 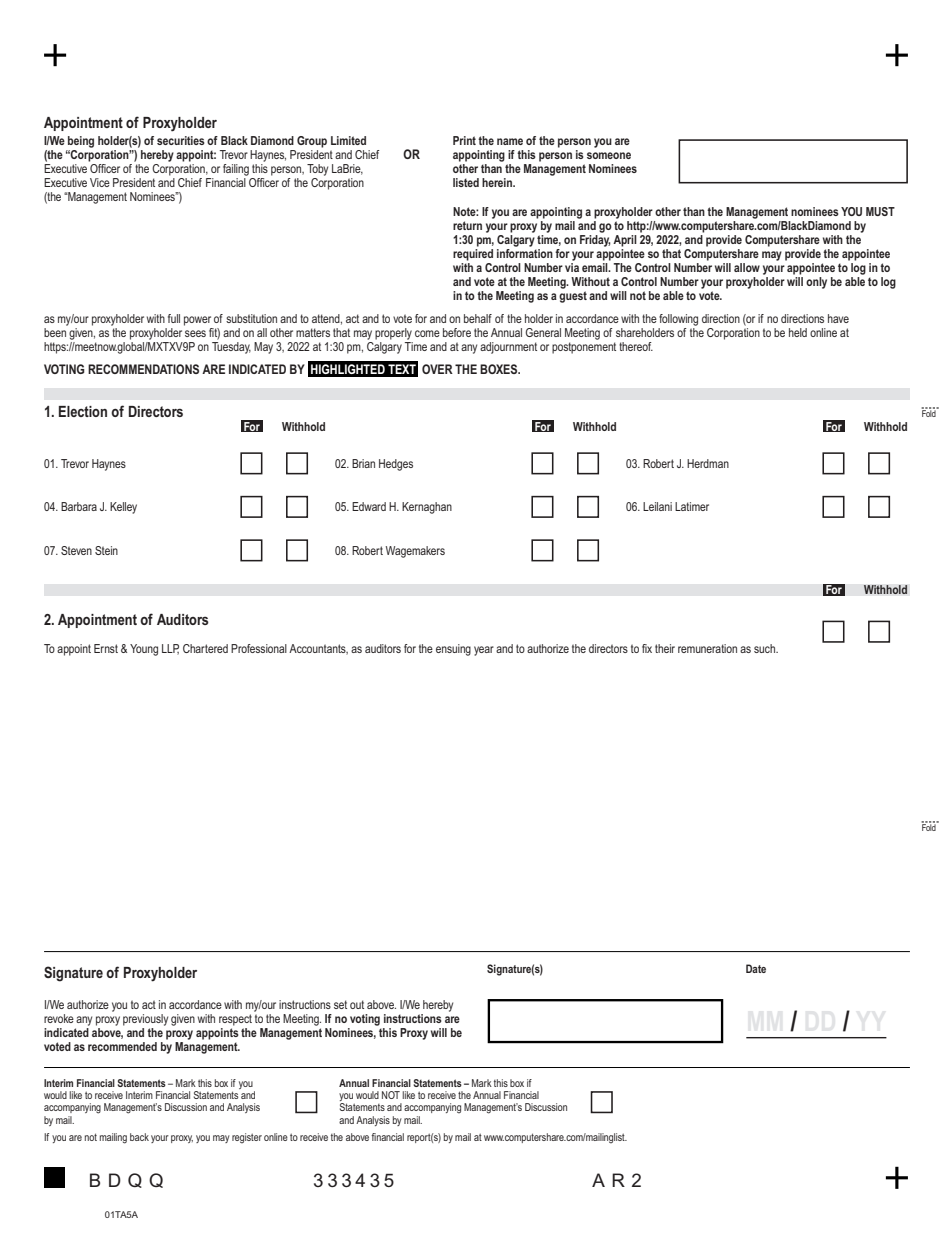 What do you see at coordinates (144, 650) in the image?
I see `Young` at bounding box center [144, 650].
